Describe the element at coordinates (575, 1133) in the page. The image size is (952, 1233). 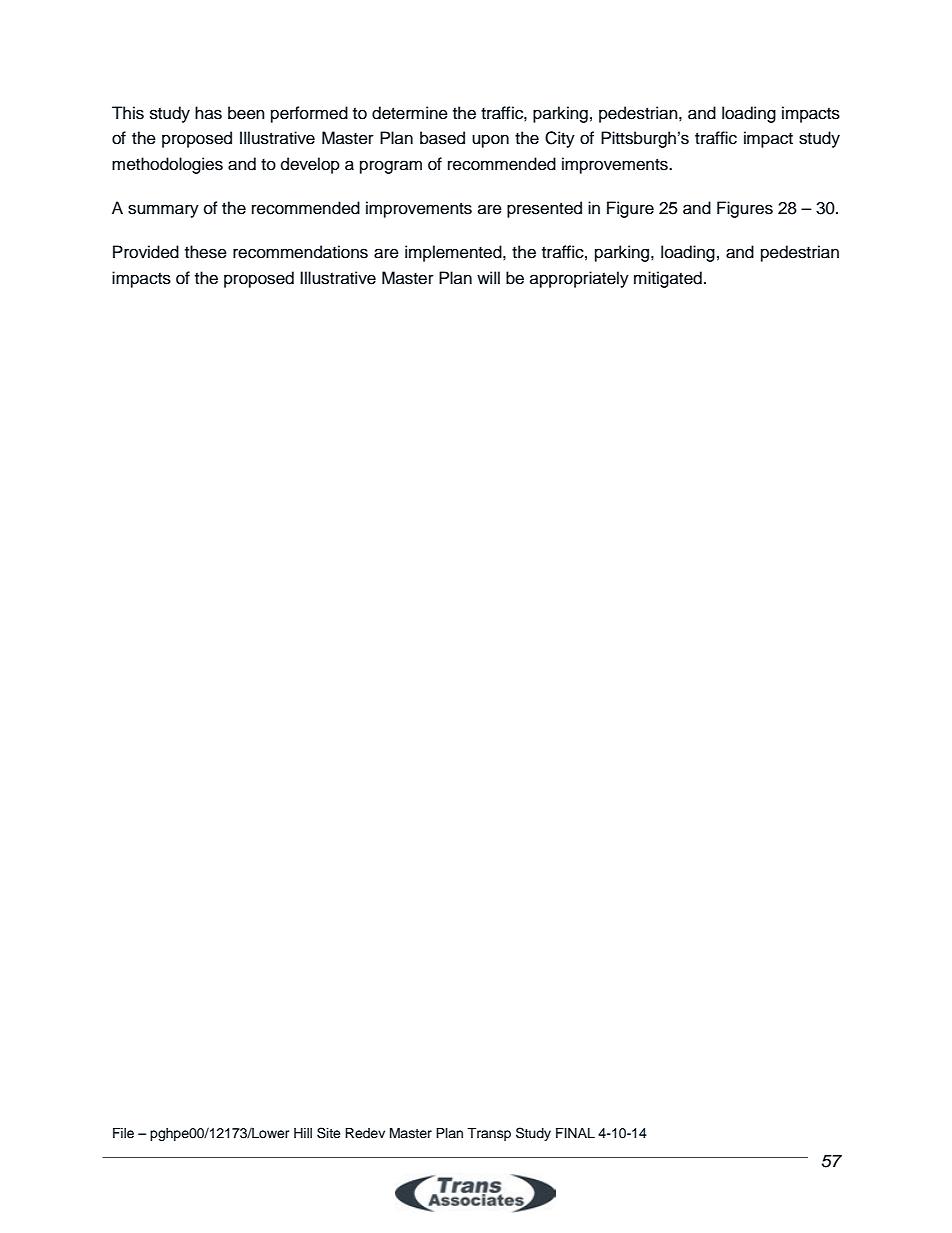
I see `FINAL` at that location.
